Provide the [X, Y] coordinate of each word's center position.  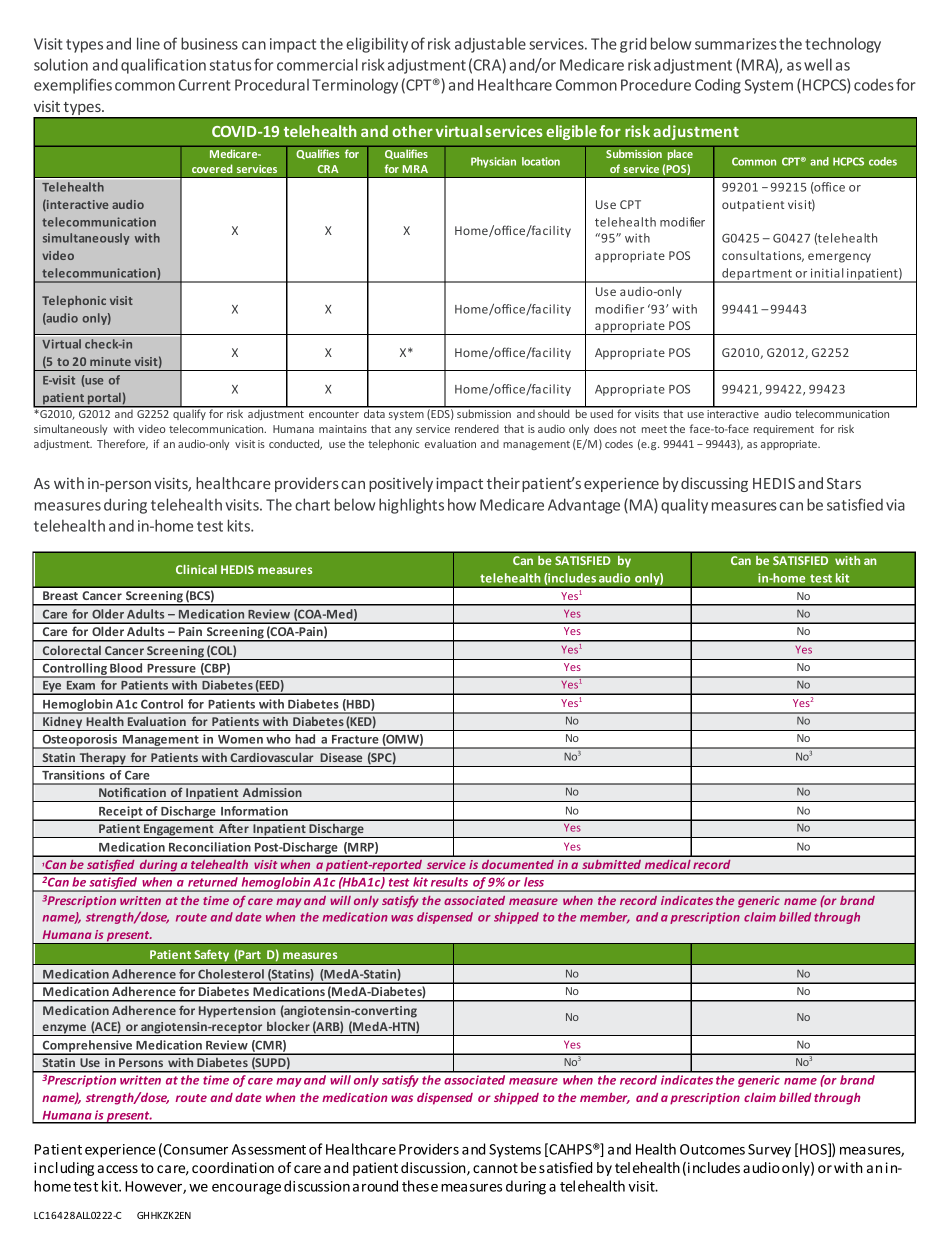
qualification [163, 66]
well [818, 64]
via [895, 505]
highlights [411, 506]
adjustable [490, 45]
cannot [495, 1168]
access [117, 1169]
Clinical [196, 569]
